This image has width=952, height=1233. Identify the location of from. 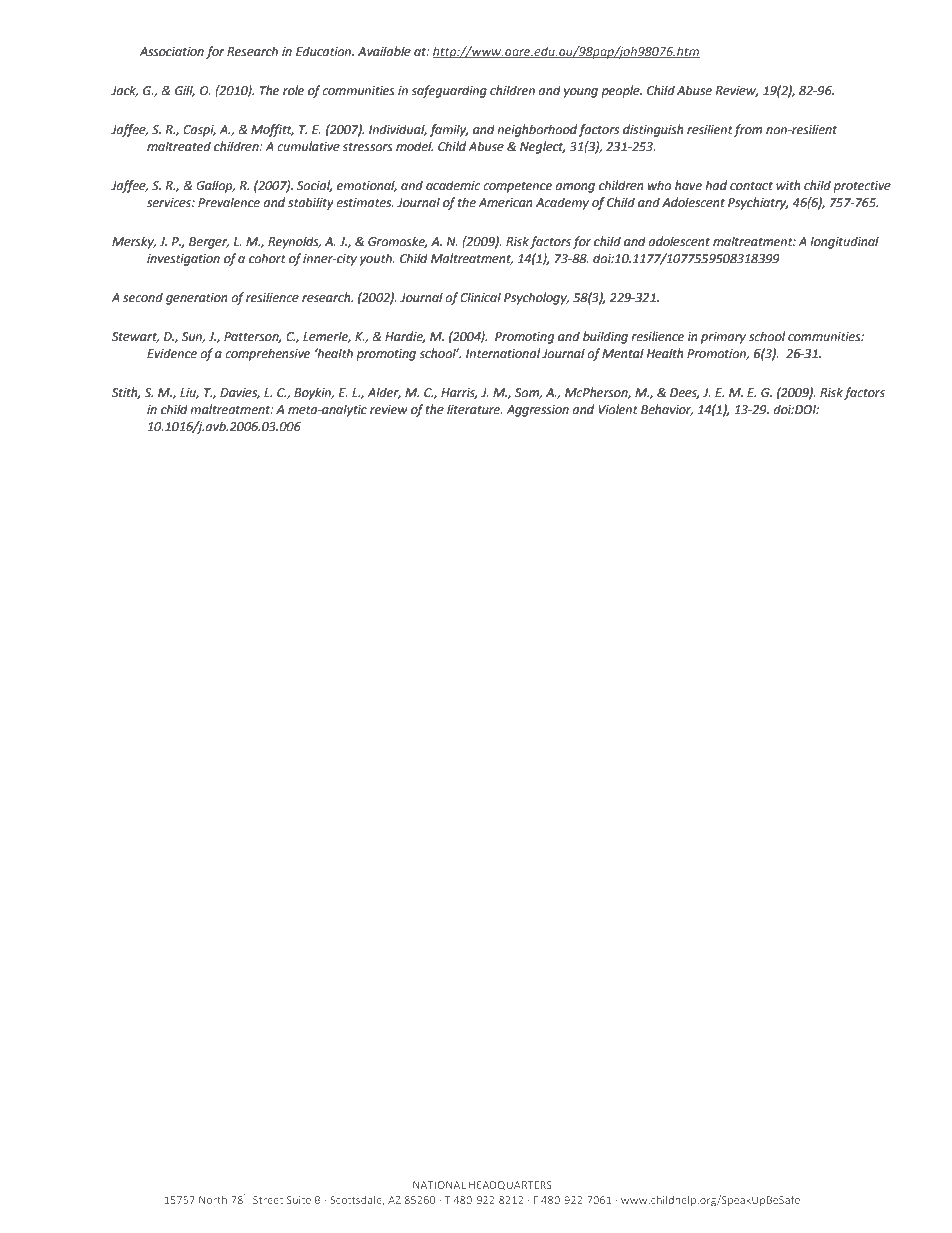
(748, 130).
